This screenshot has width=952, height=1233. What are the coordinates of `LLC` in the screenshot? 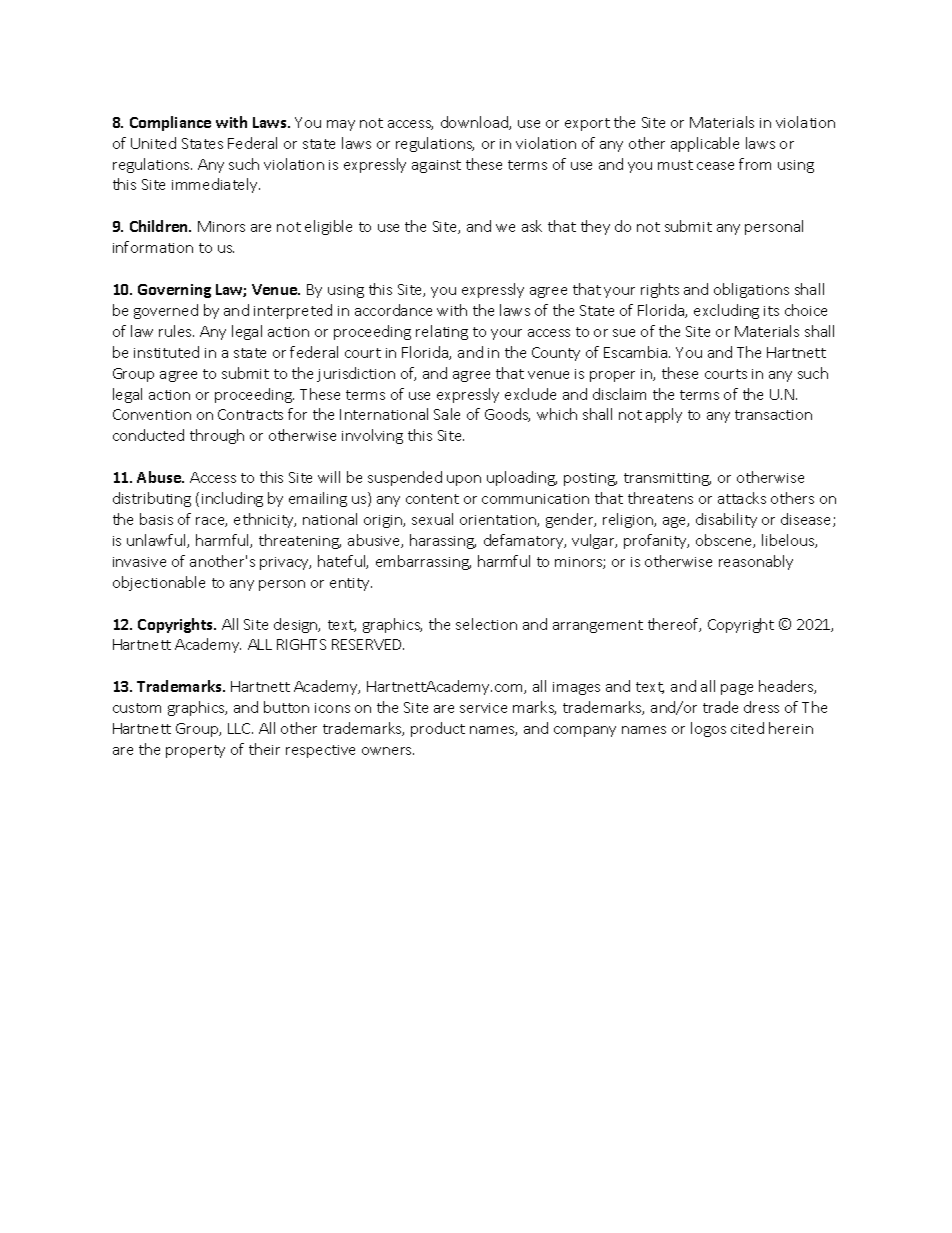 It's located at (240, 728).
